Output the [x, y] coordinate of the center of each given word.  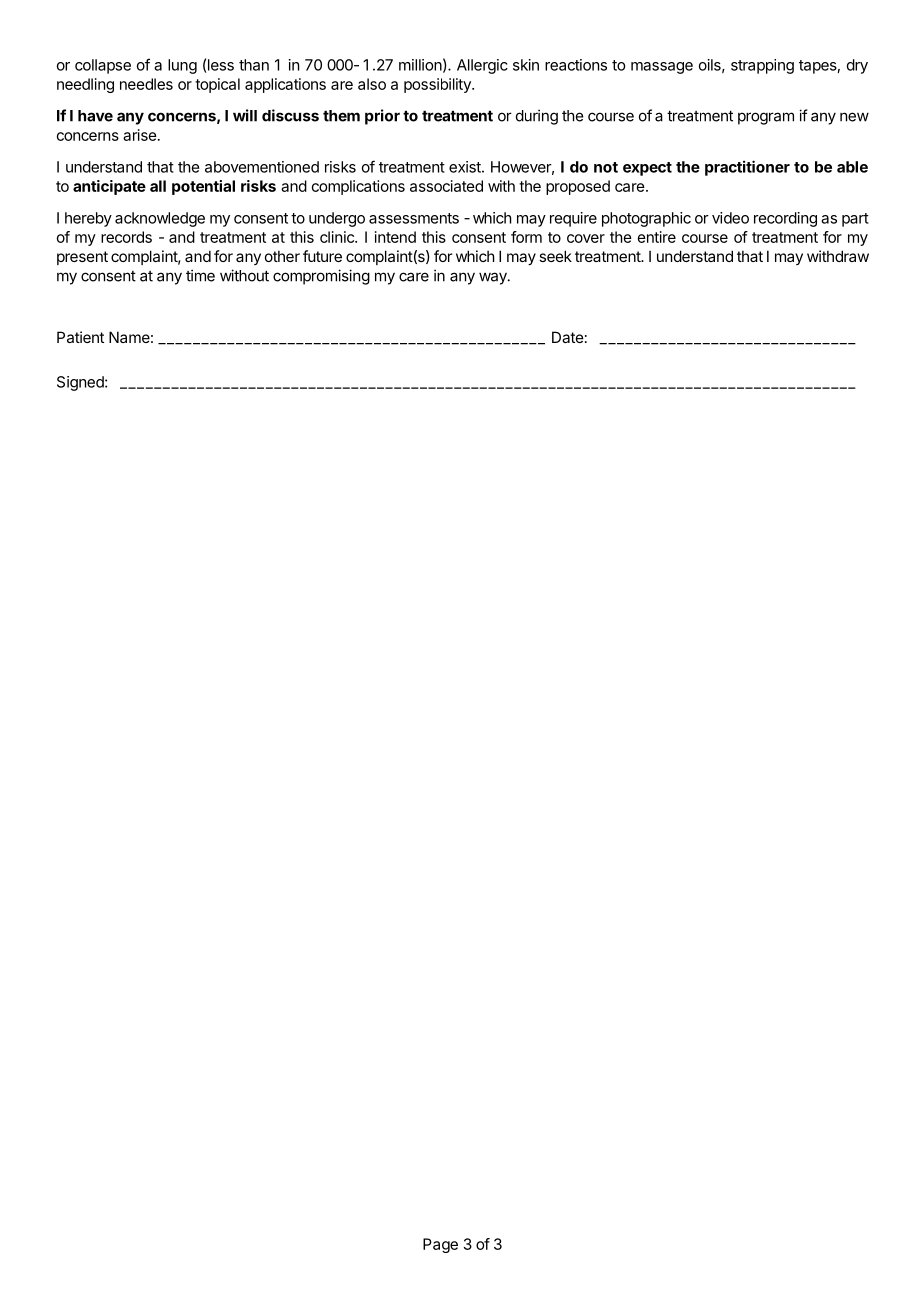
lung [182, 66]
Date [568, 337]
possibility [438, 85]
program [766, 118]
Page [440, 1245]
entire [657, 237]
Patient [80, 337]
